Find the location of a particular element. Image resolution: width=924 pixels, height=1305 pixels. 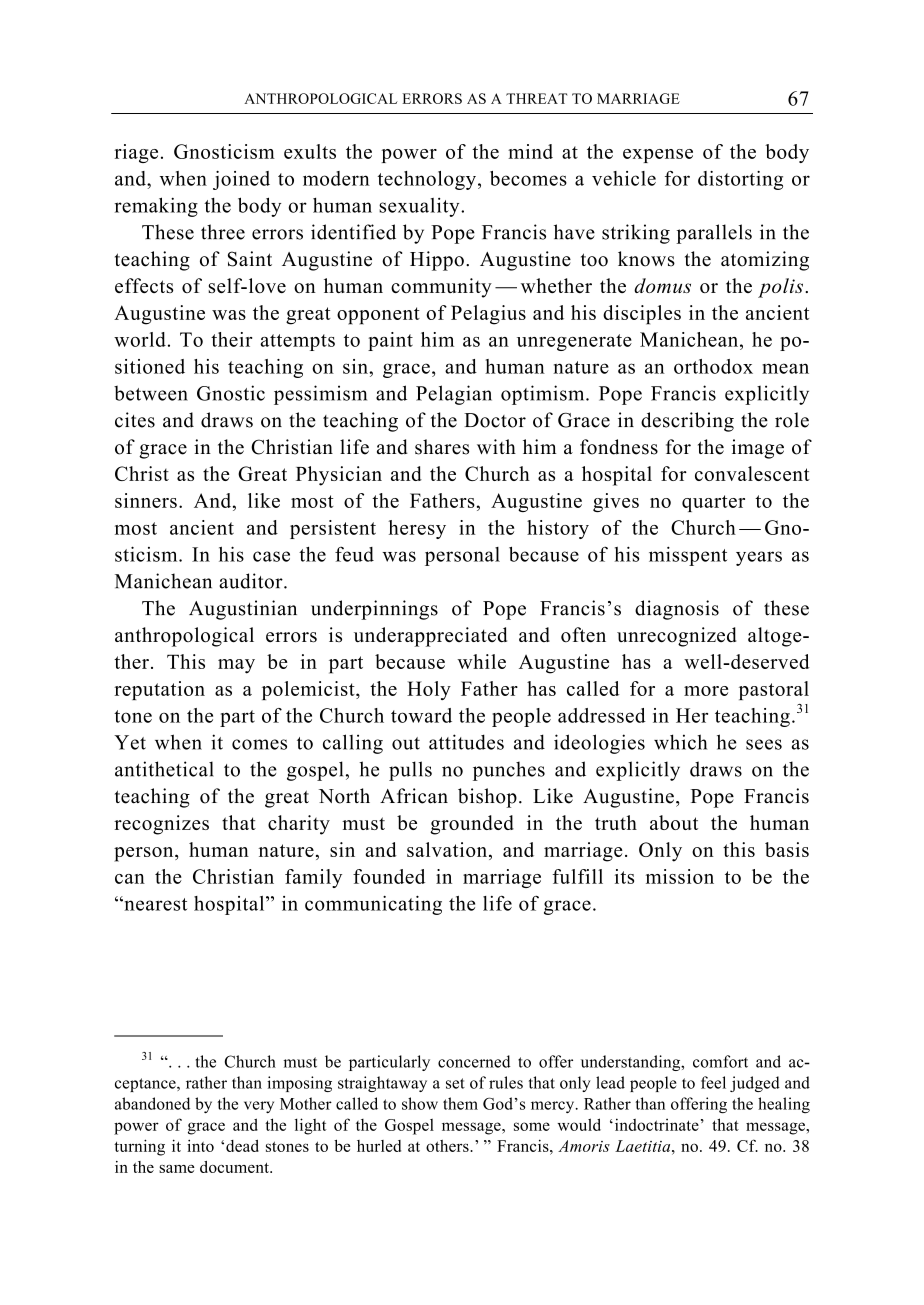

technology is located at coordinates (427, 180).
